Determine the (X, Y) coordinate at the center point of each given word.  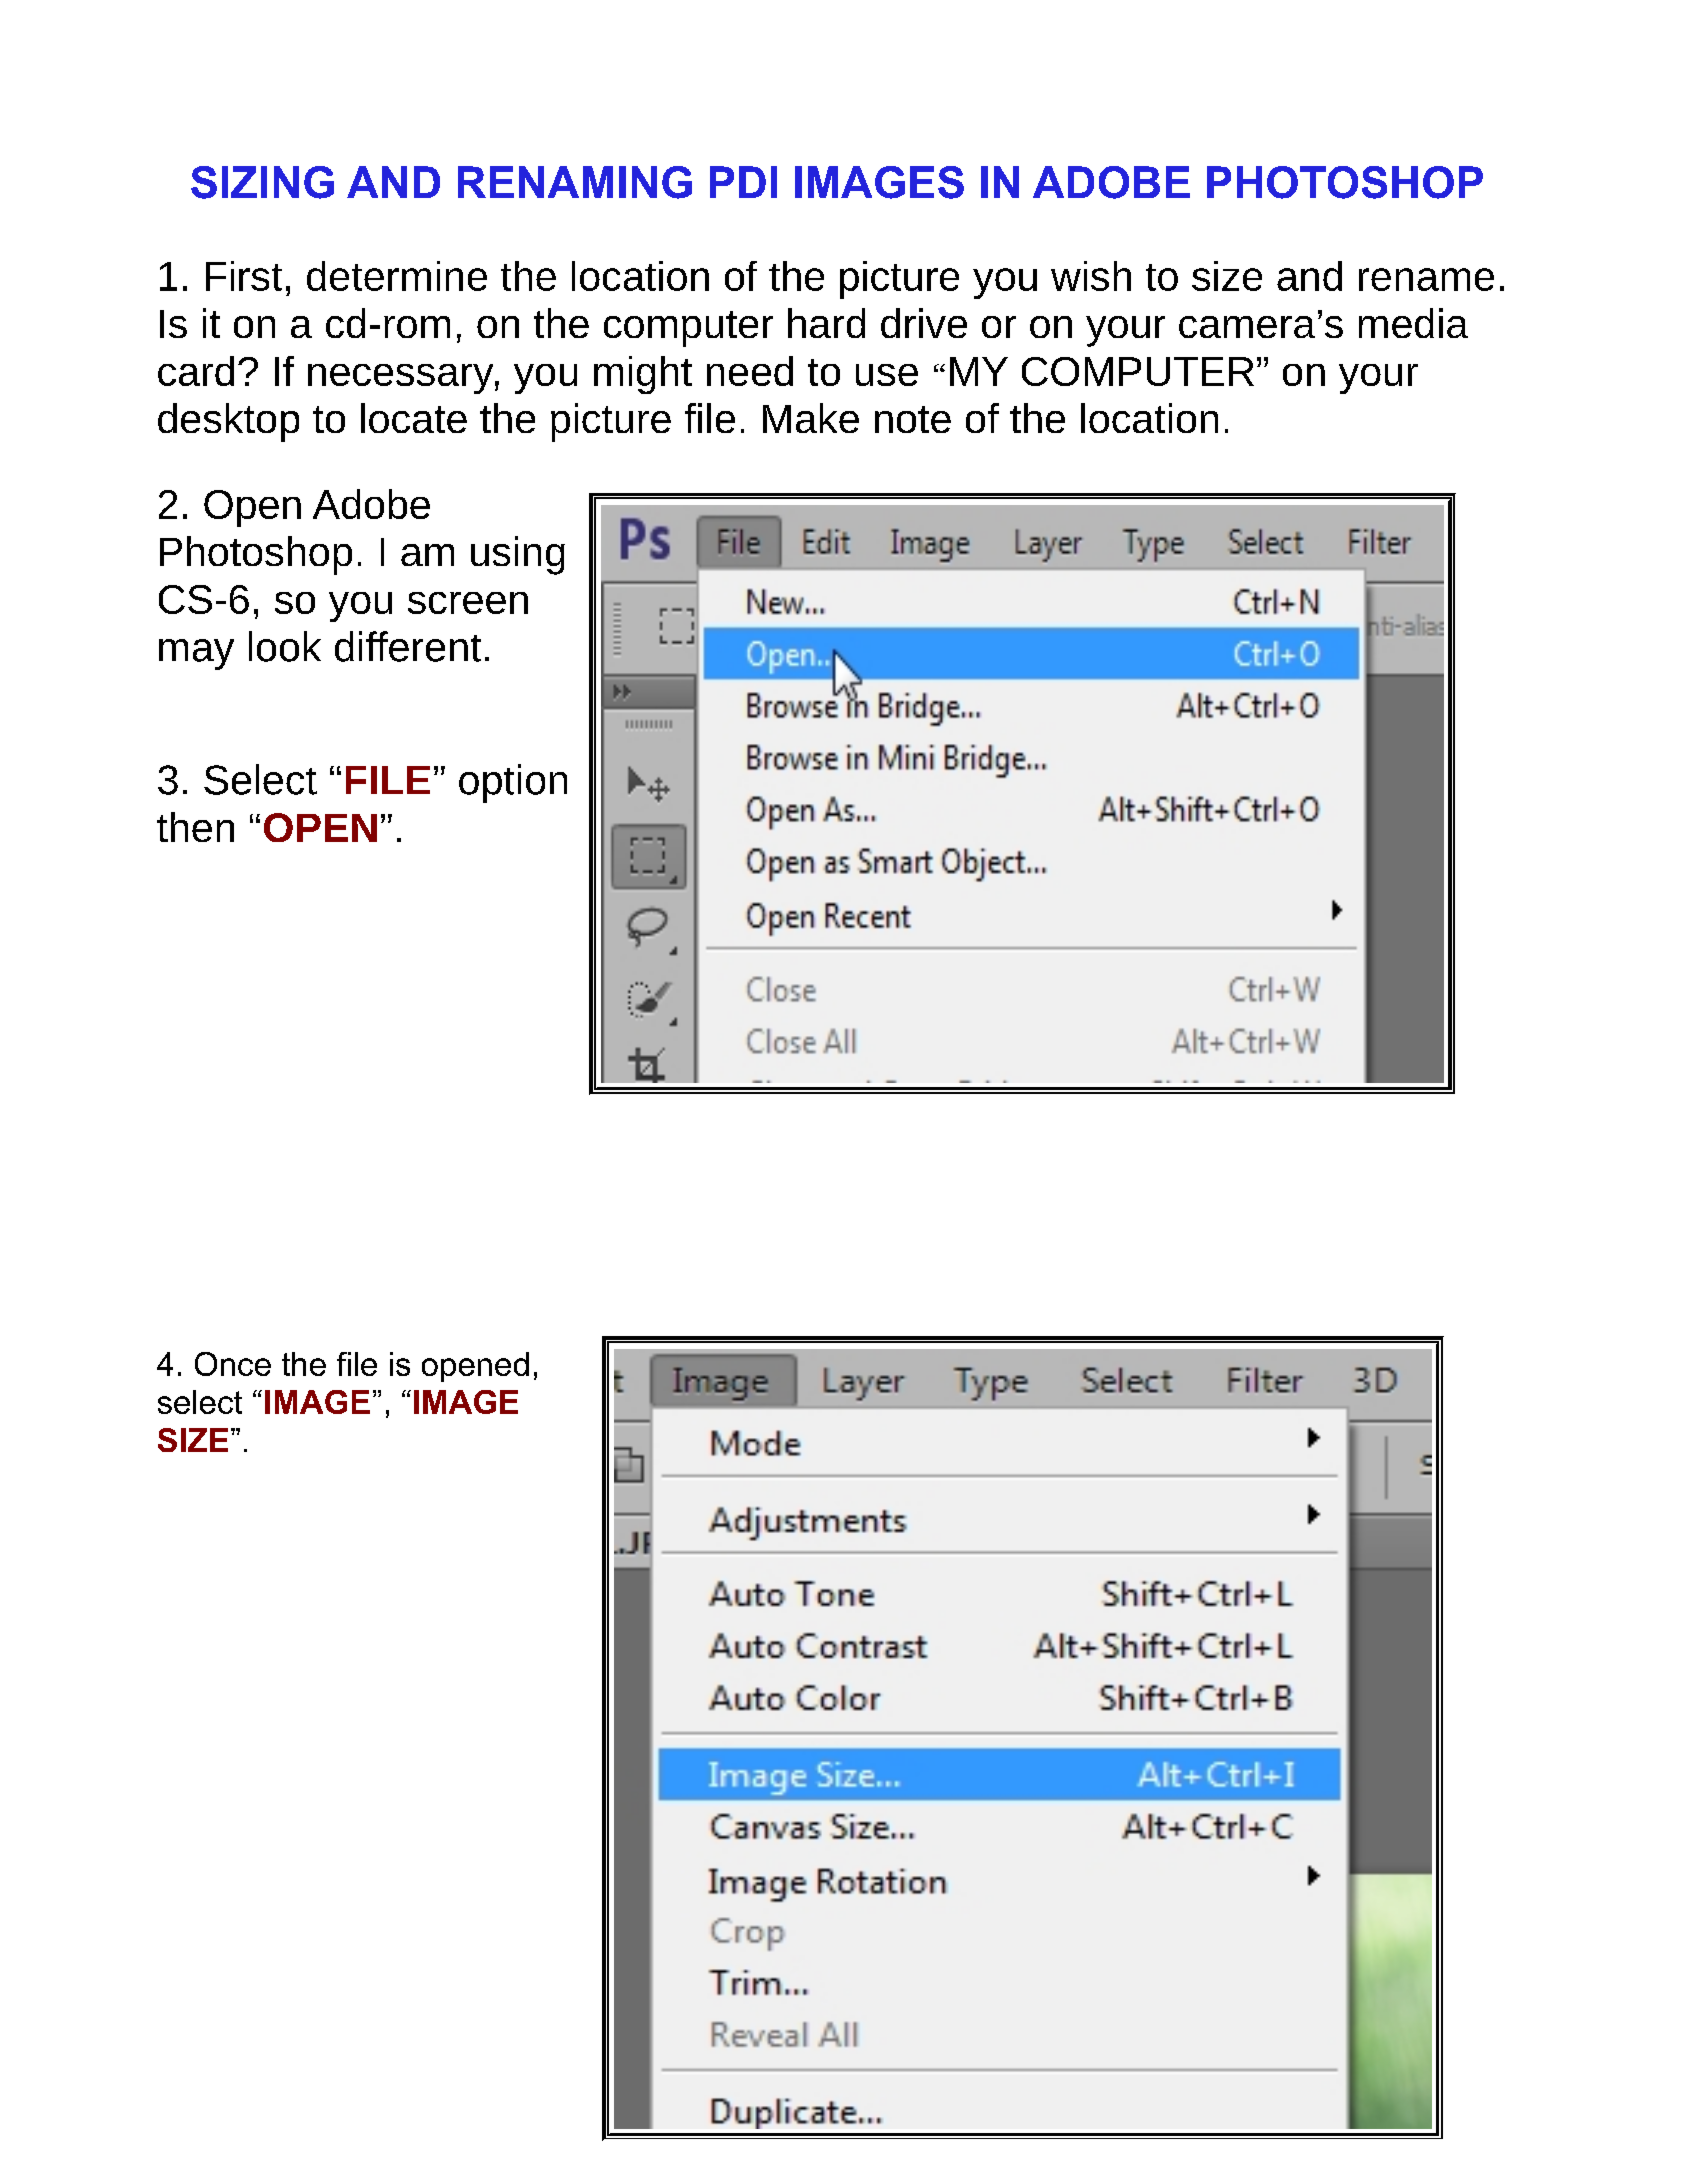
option (513, 783)
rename (1426, 279)
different (408, 646)
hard (826, 323)
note (913, 419)
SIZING (262, 182)
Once (233, 1364)
